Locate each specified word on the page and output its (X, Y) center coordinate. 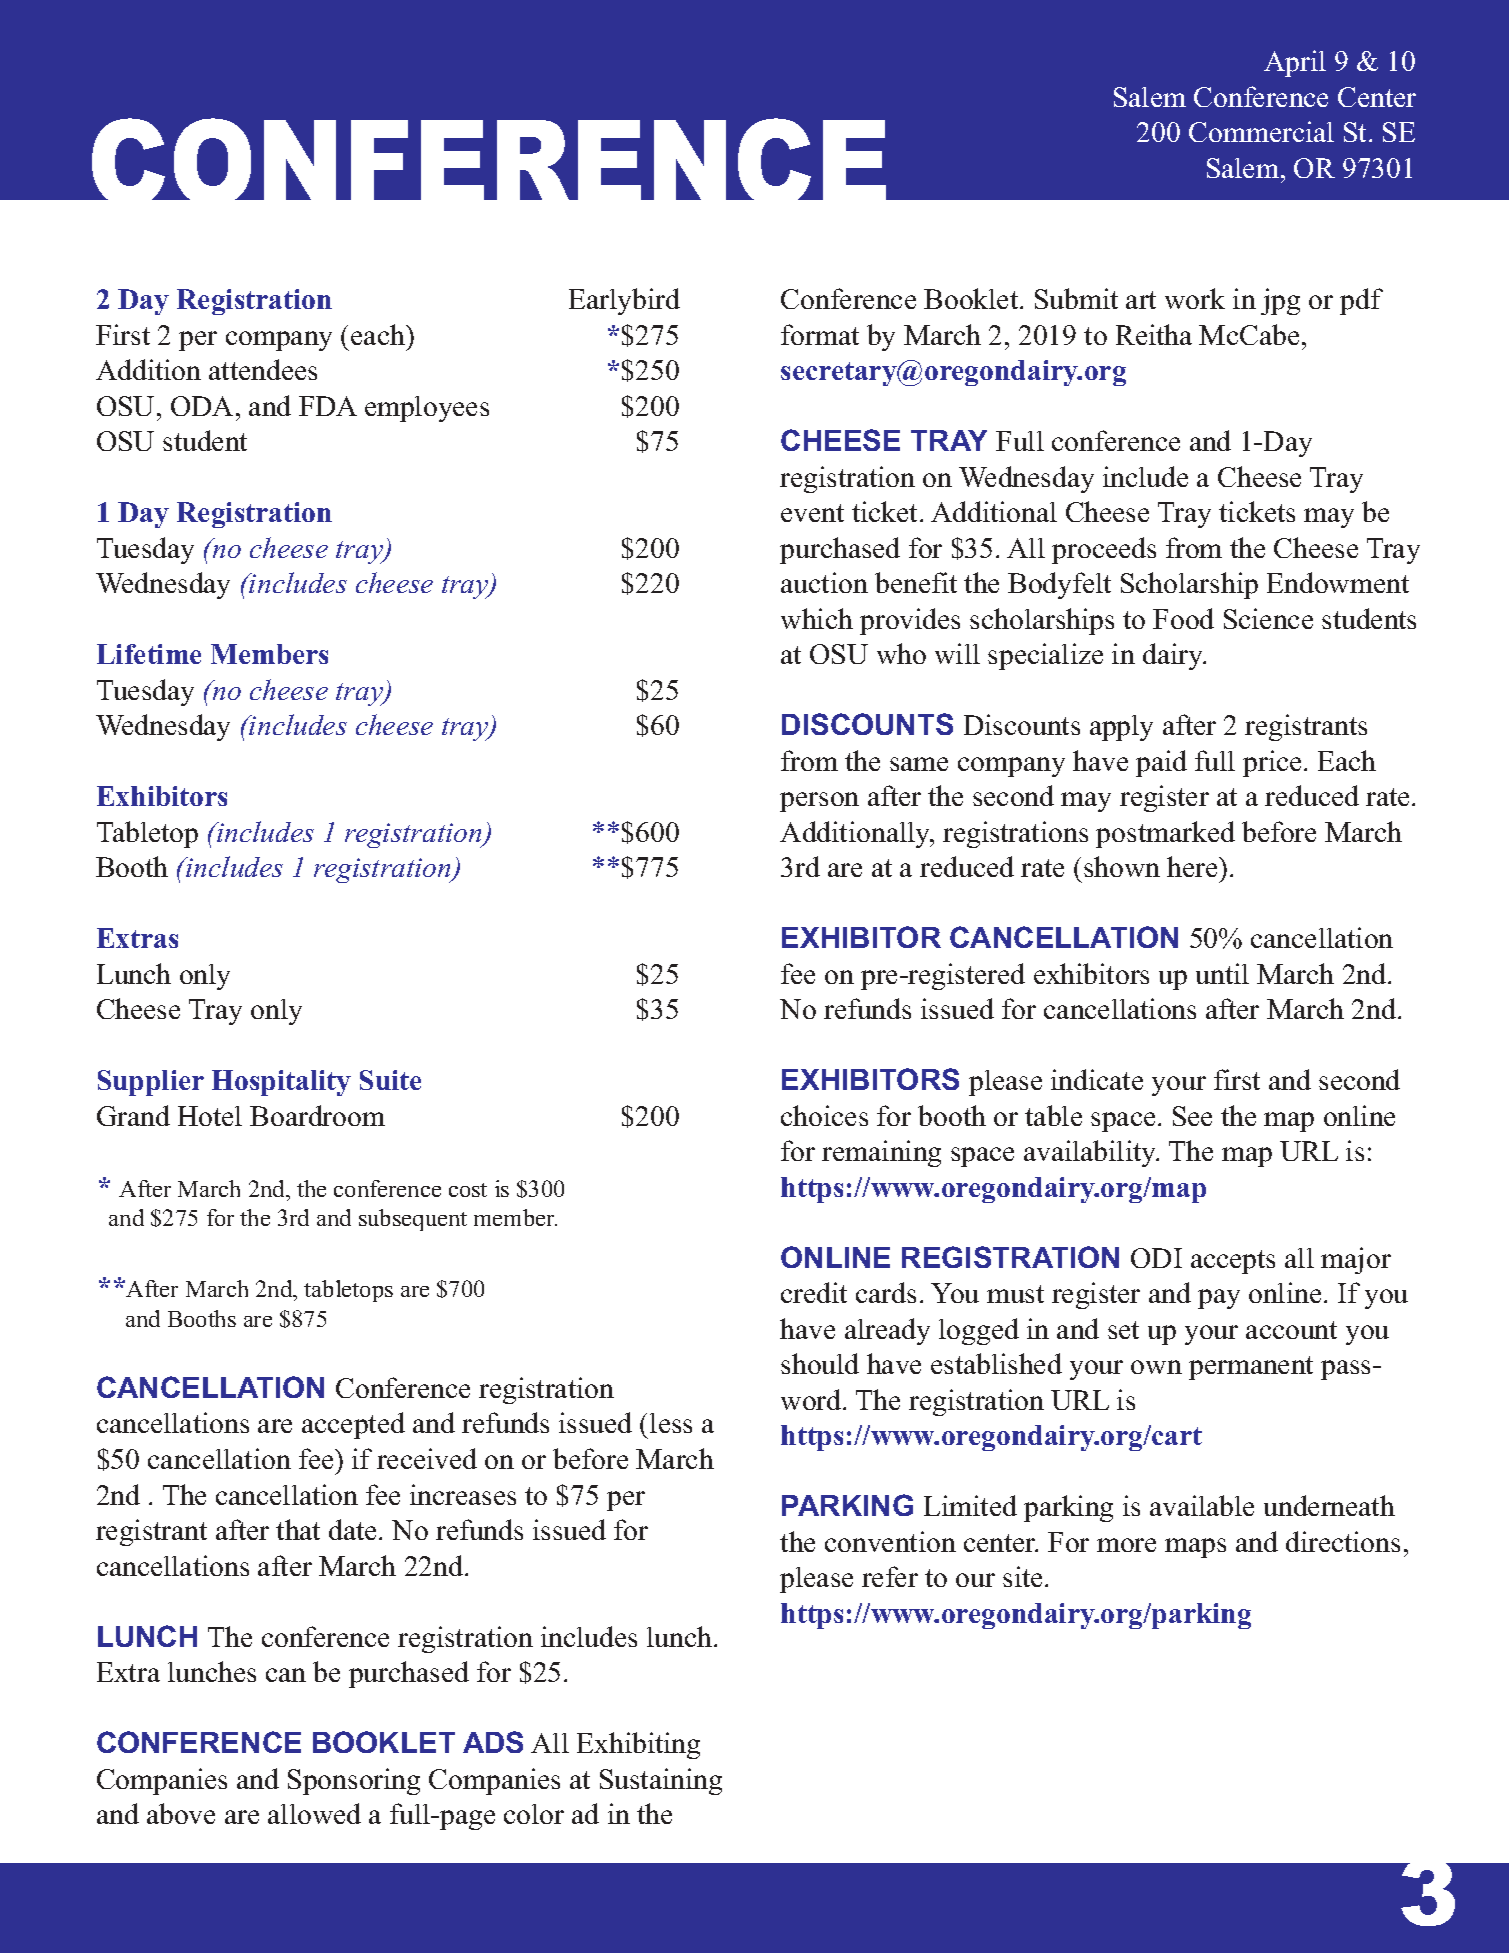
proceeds (1104, 550)
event (812, 513)
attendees (263, 369)
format (820, 334)
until (1222, 973)
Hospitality (281, 1083)
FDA (328, 406)
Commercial (1261, 131)
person (819, 802)
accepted (353, 1425)
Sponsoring (354, 1781)
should (820, 1363)
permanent (1251, 1368)
